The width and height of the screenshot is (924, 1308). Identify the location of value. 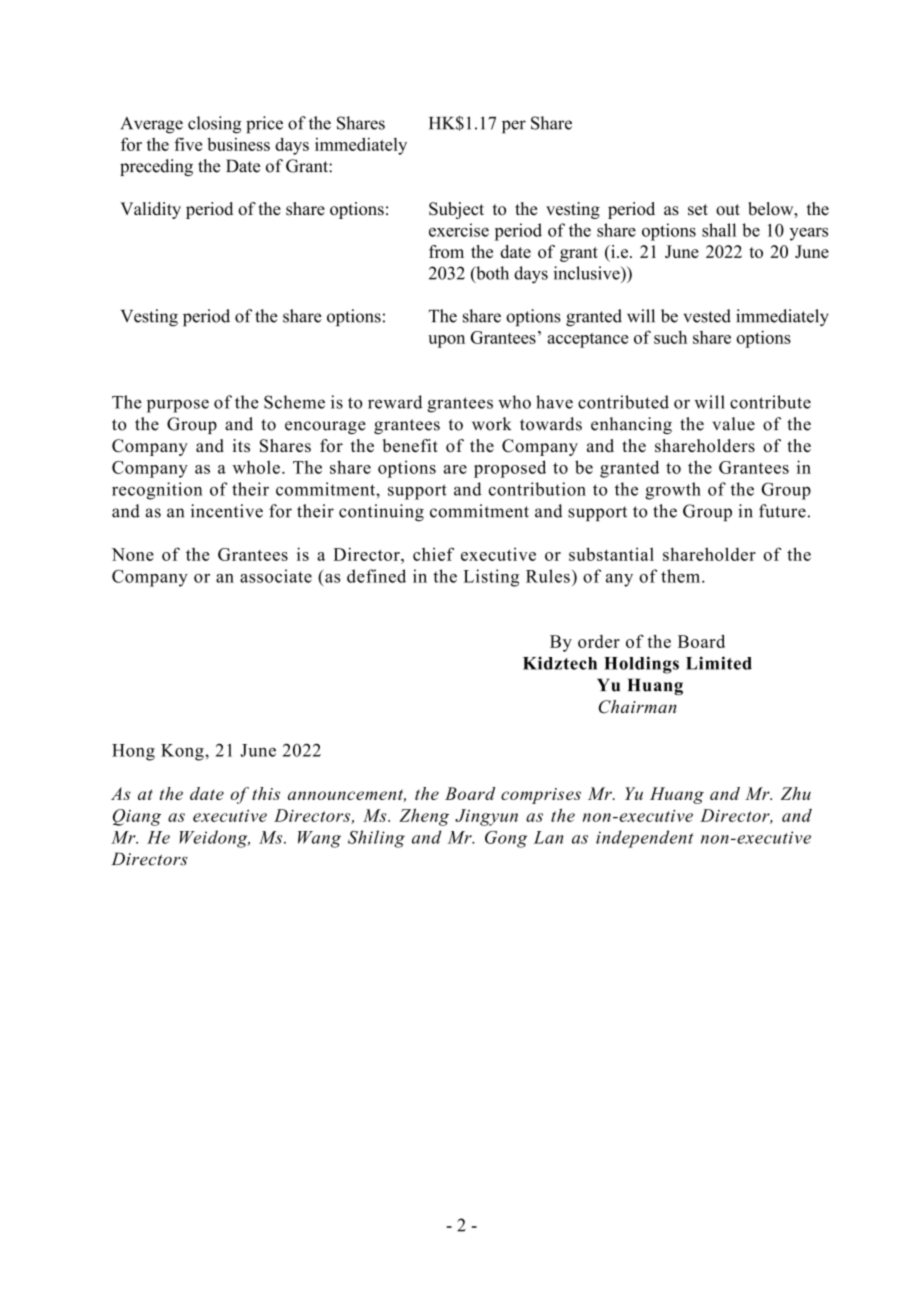
(734, 424).
